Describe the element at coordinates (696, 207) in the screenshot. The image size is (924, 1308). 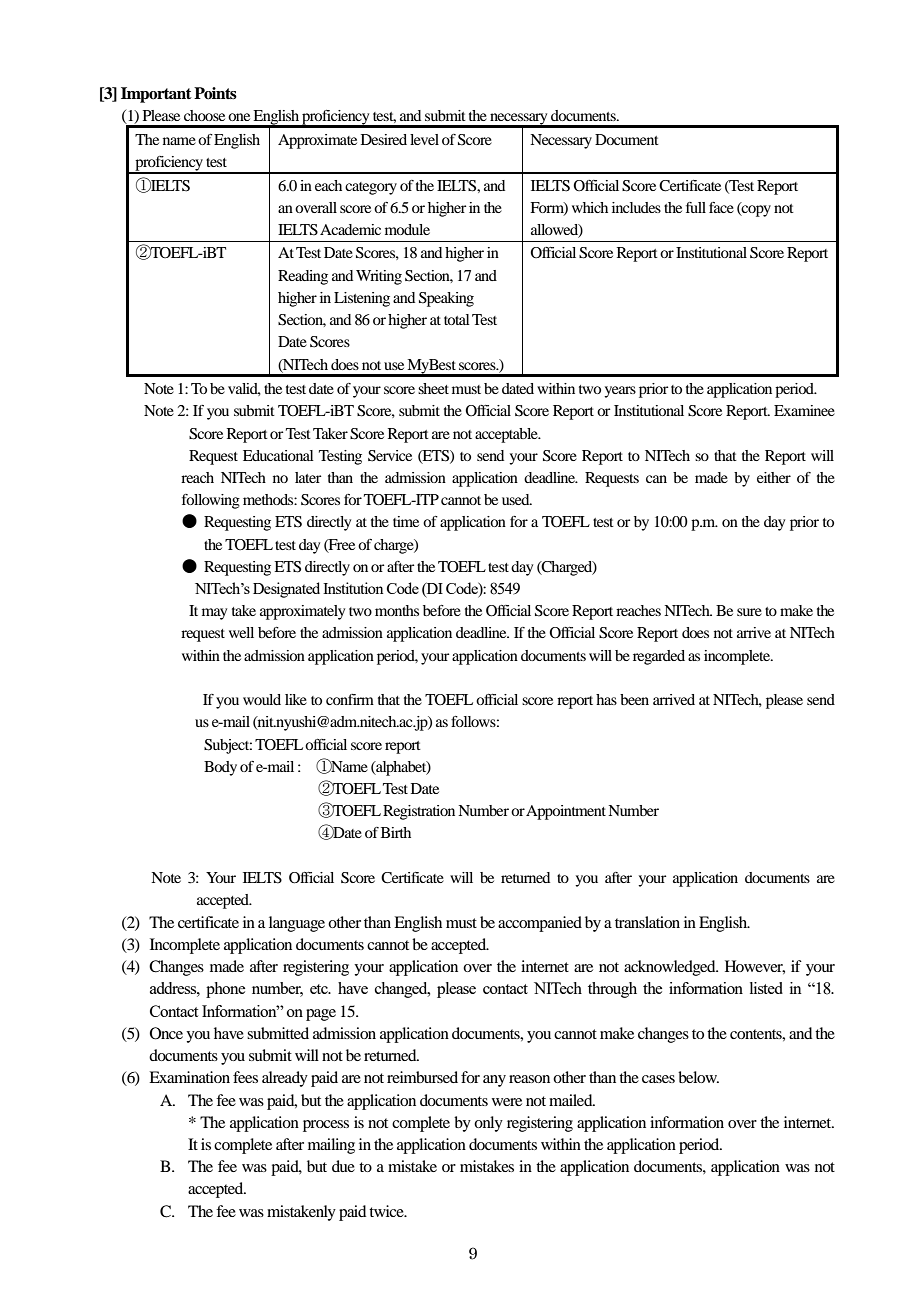
I see `full` at that location.
